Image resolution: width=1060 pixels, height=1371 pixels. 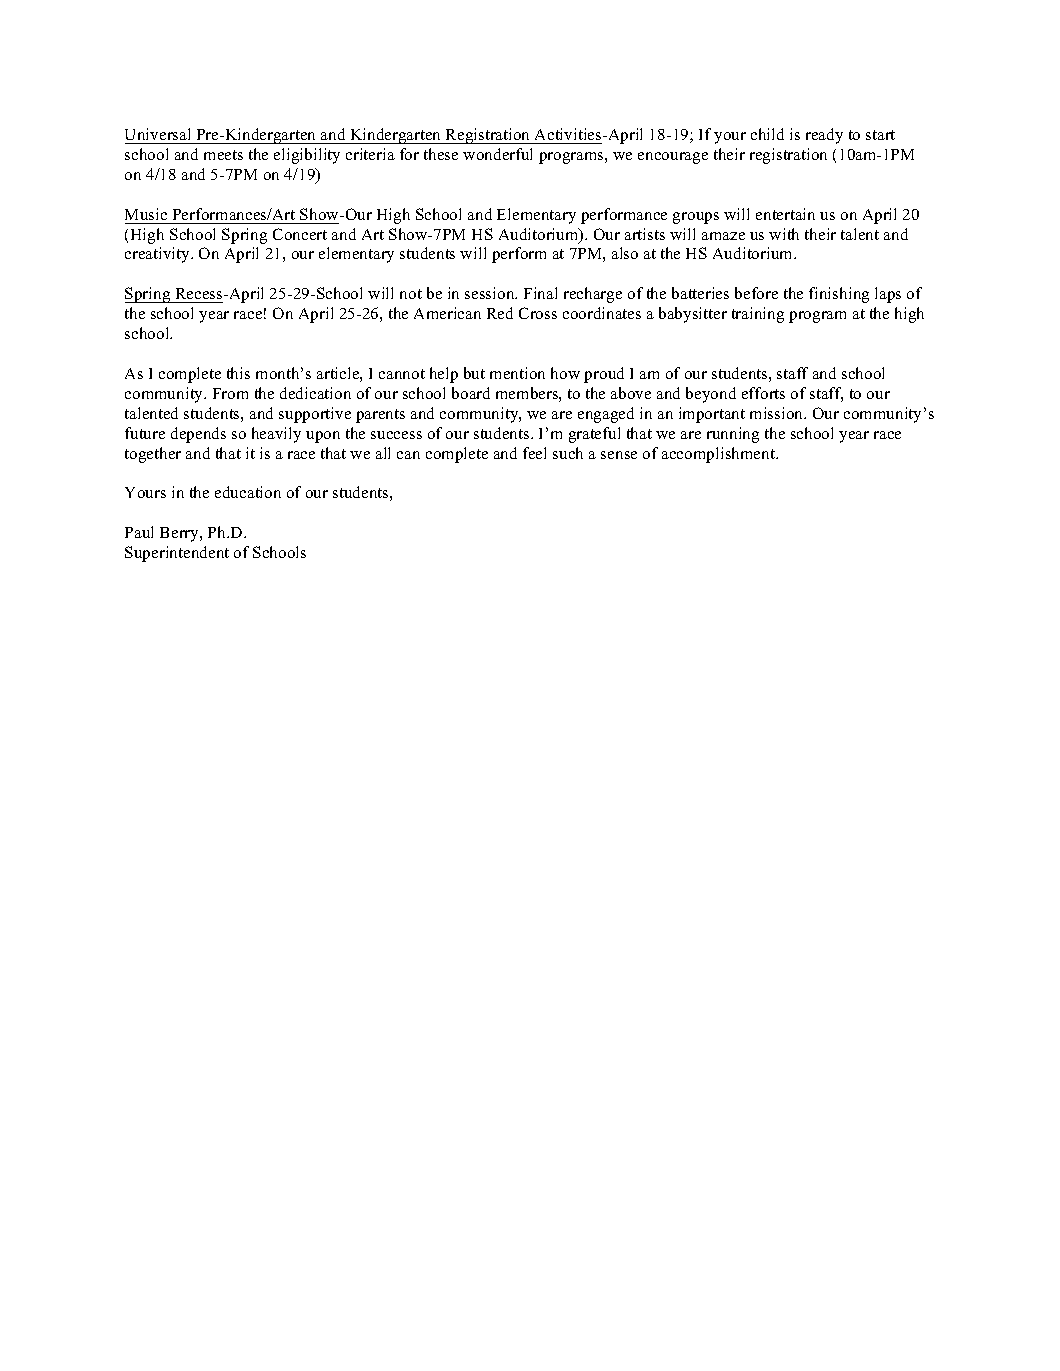 What do you see at coordinates (471, 393) in the image?
I see `board` at bounding box center [471, 393].
